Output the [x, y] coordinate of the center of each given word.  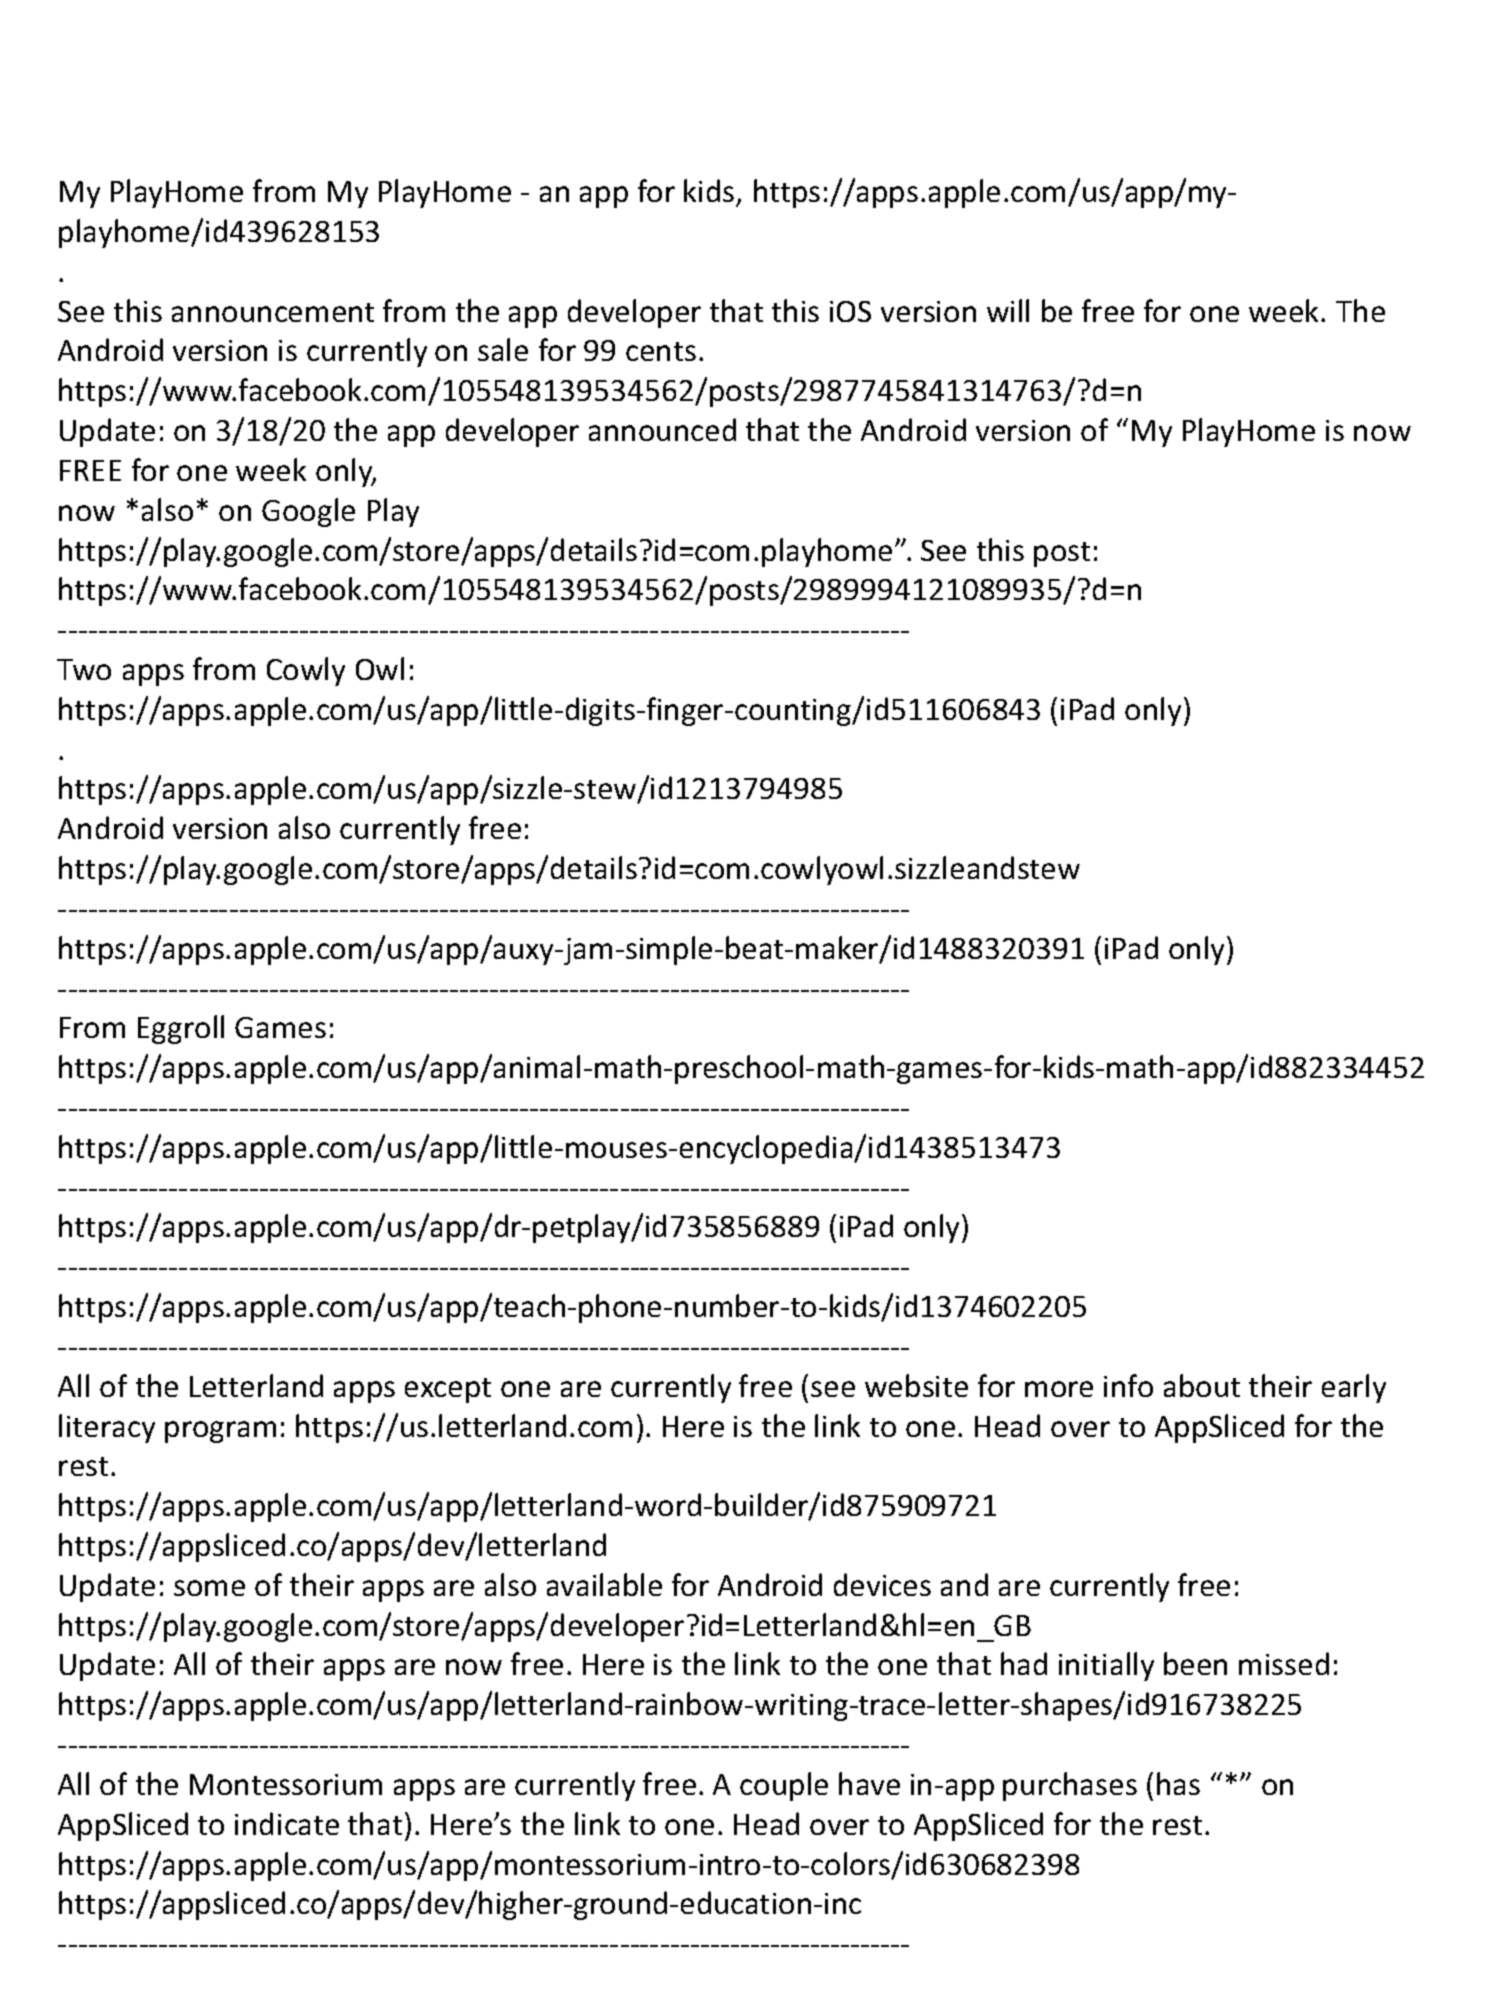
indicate [287, 1823]
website [916, 1385]
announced [662, 429]
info [1128, 1385]
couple [784, 1786]
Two [84, 669]
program [220, 1432]
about [1202, 1385]
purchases [1070, 1786]
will [1008, 310]
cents [661, 351]
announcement [273, 312]
